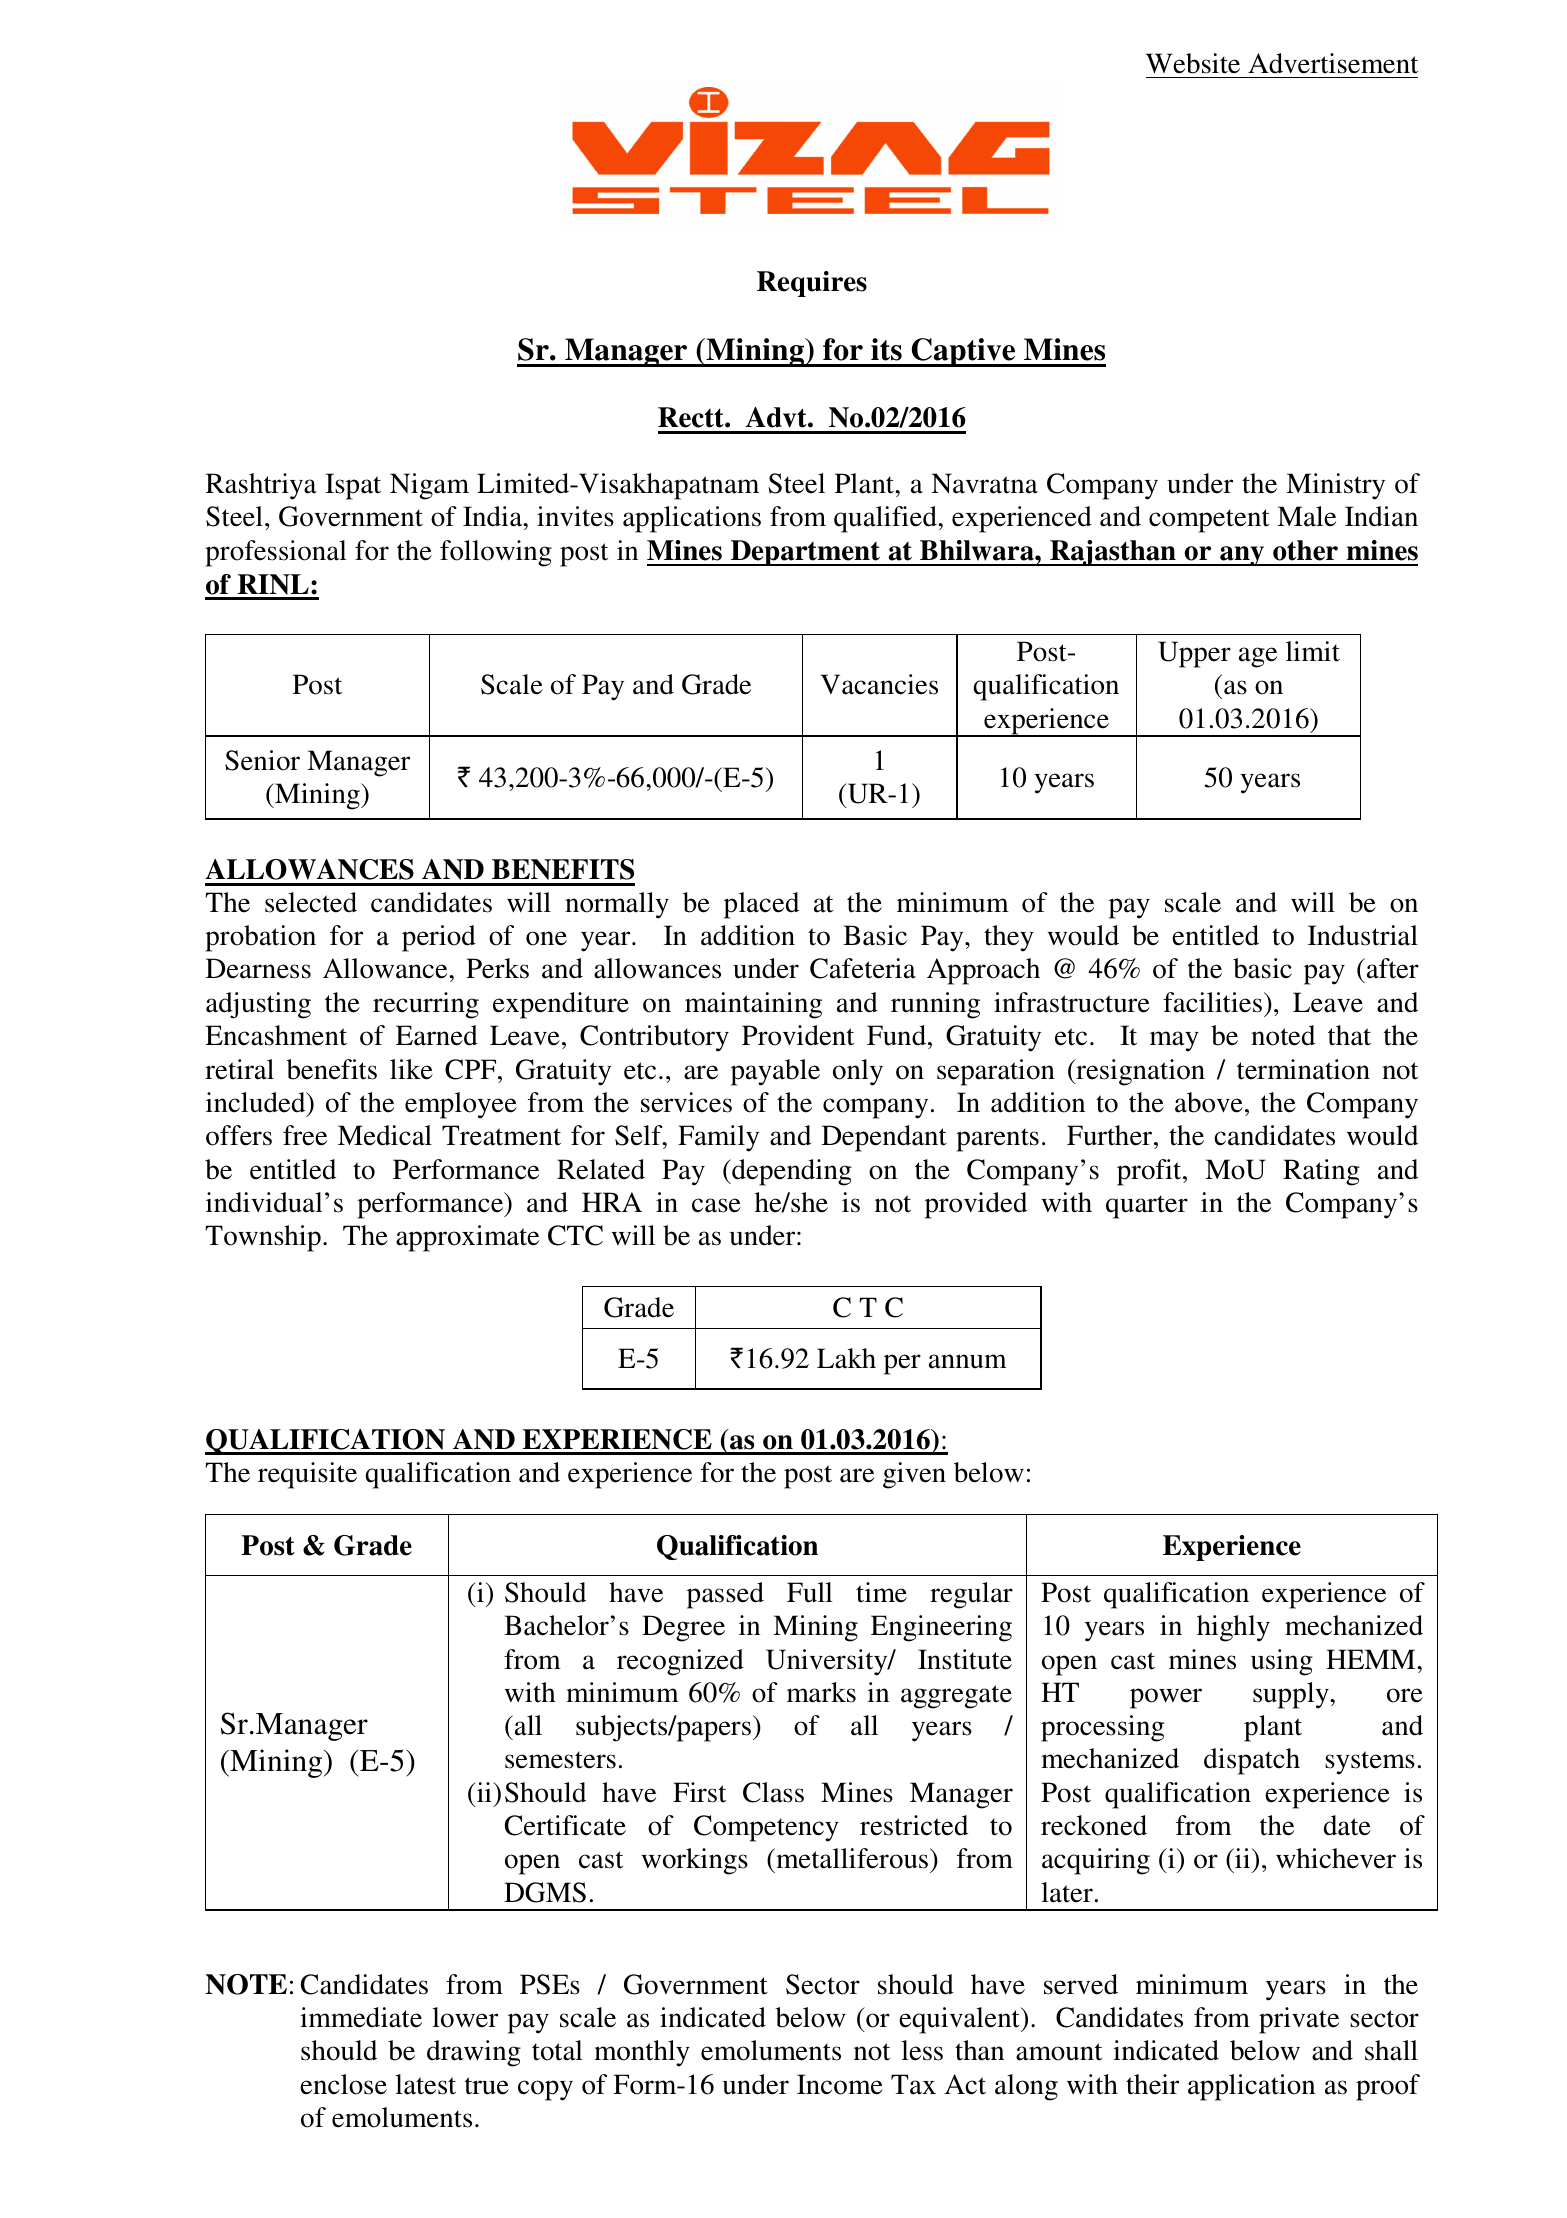  I want to click on Nigam, so click(429, 486).
